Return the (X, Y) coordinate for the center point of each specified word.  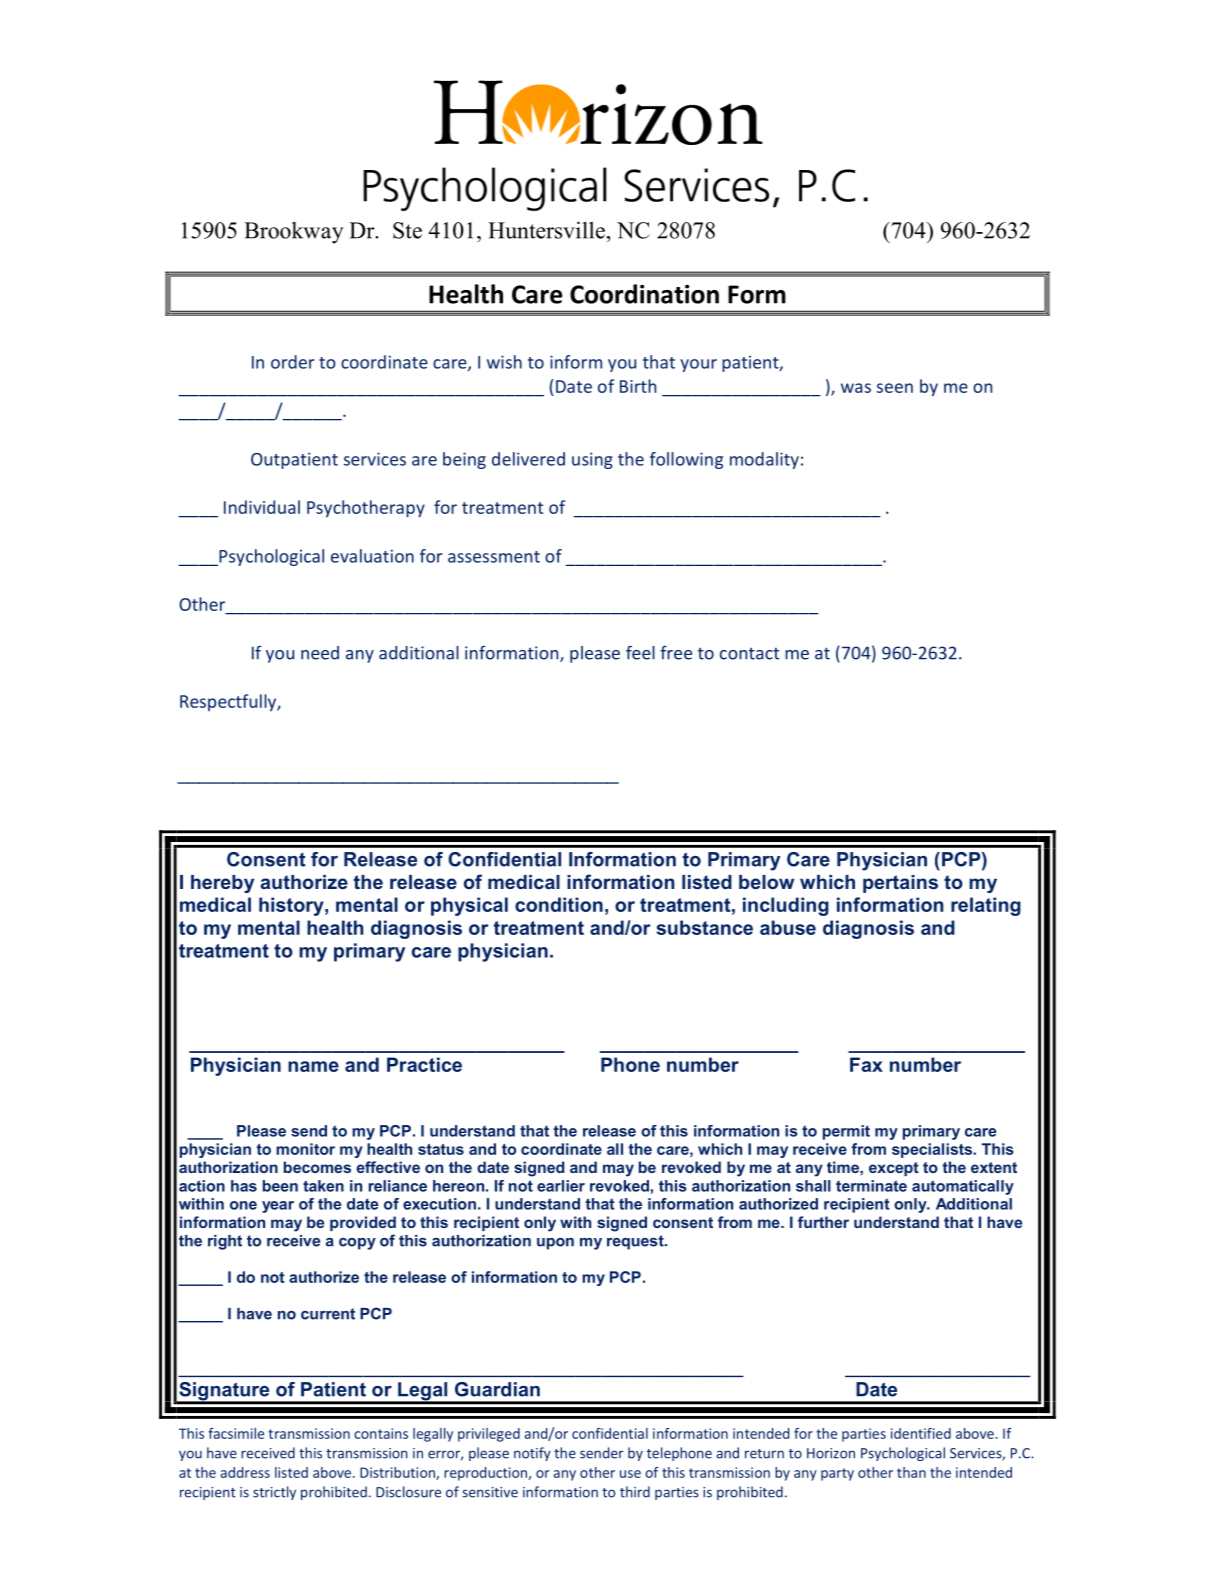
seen (895, 388)
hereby (222, 884)
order (293, 362)
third (635, 1492)
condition (559, 904)
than (911, 1472)
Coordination (644, 294)
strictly (274, 1493)
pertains (900, 884)
